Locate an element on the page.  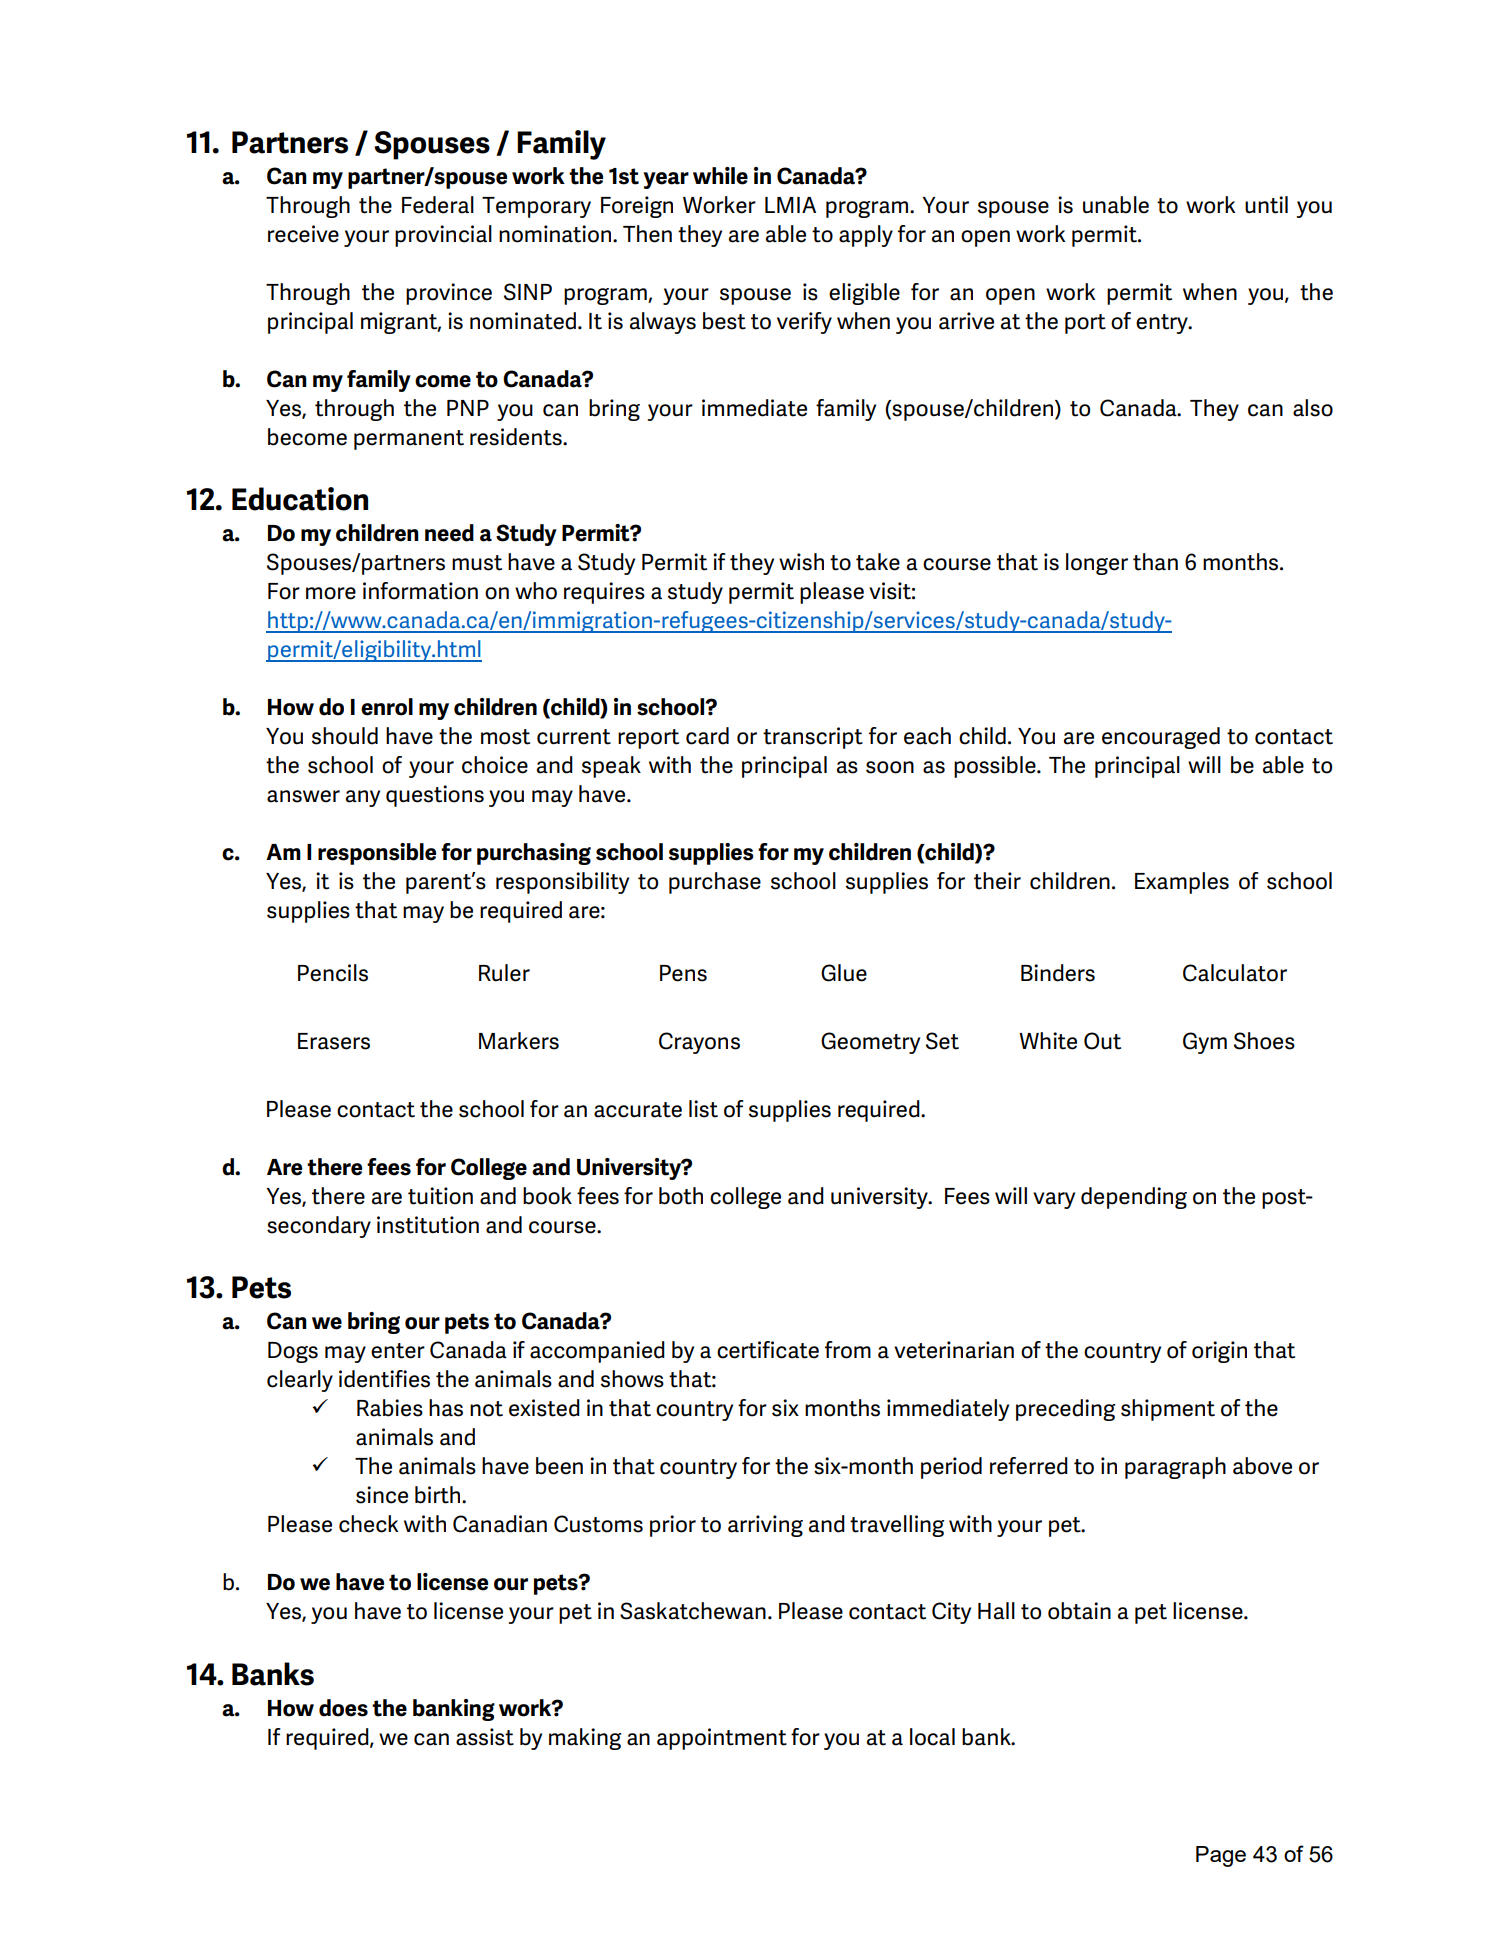
until is located at coordinates (1266, 205).
